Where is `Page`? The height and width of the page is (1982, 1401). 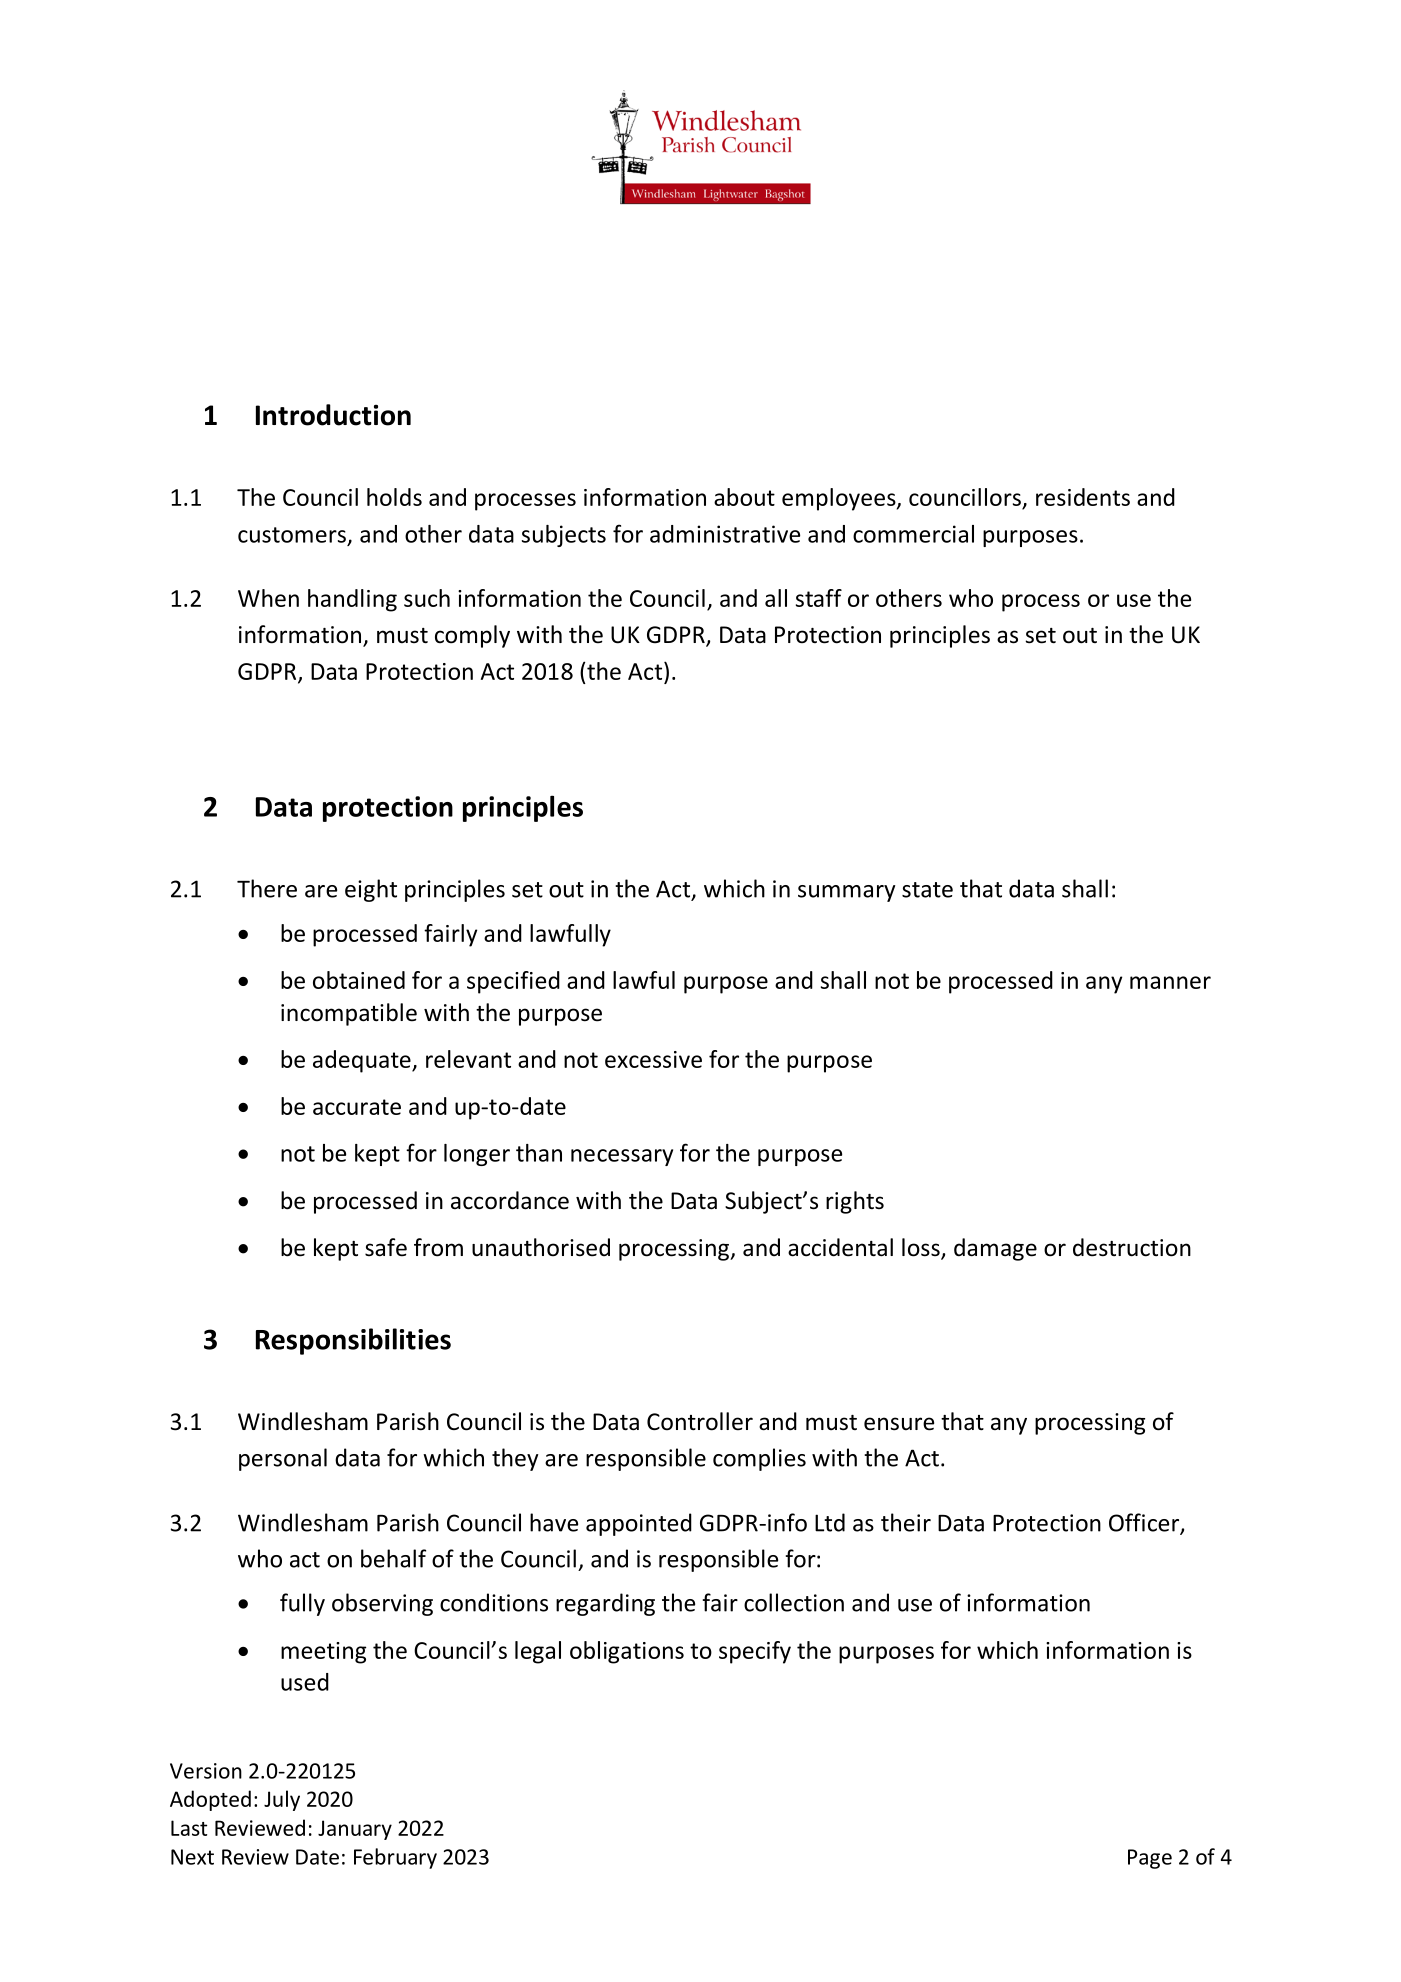
Page is located at coordinates (1150, 1859).
